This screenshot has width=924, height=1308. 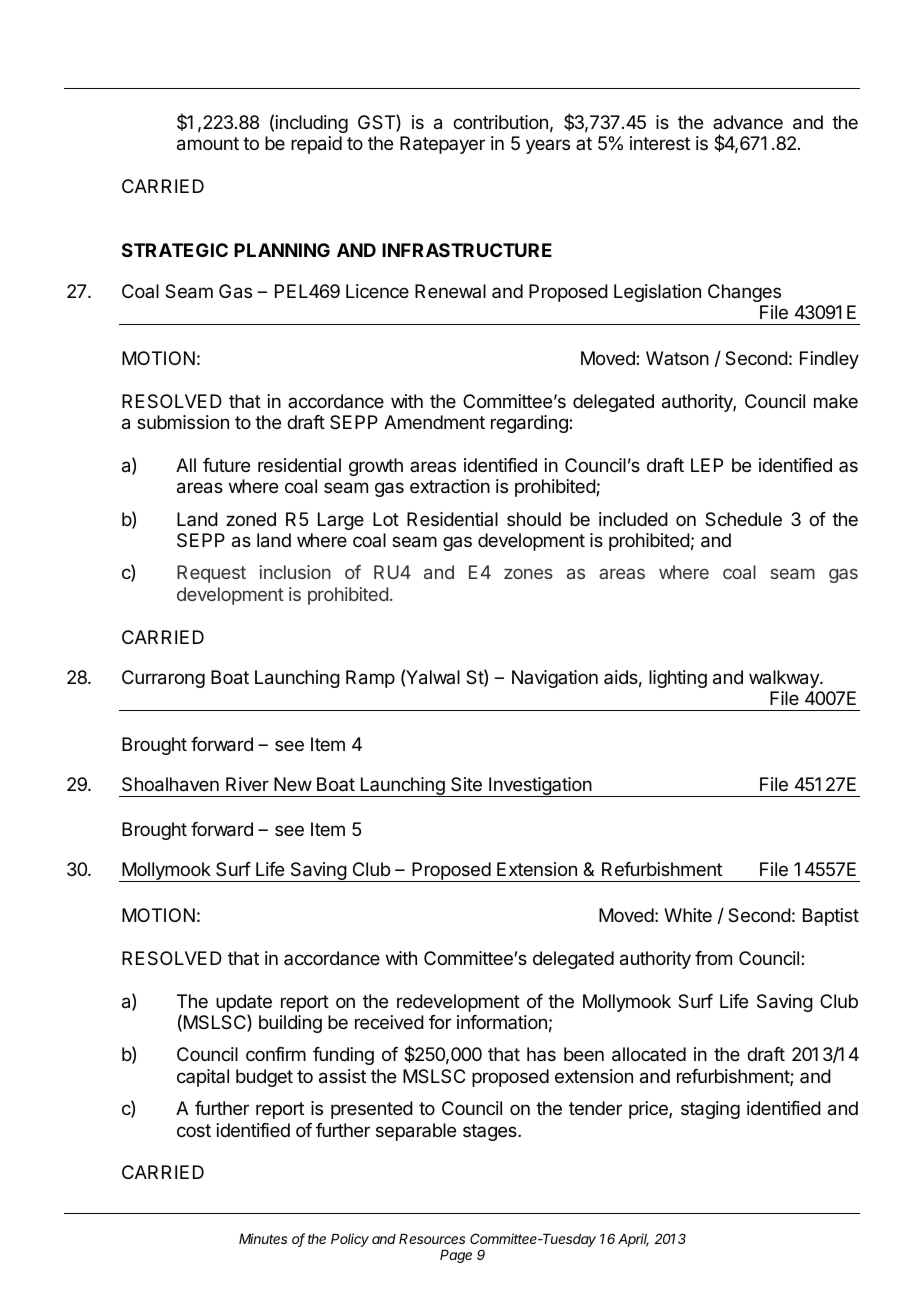 I want to click on Page, so click(x=456, y=1256).
